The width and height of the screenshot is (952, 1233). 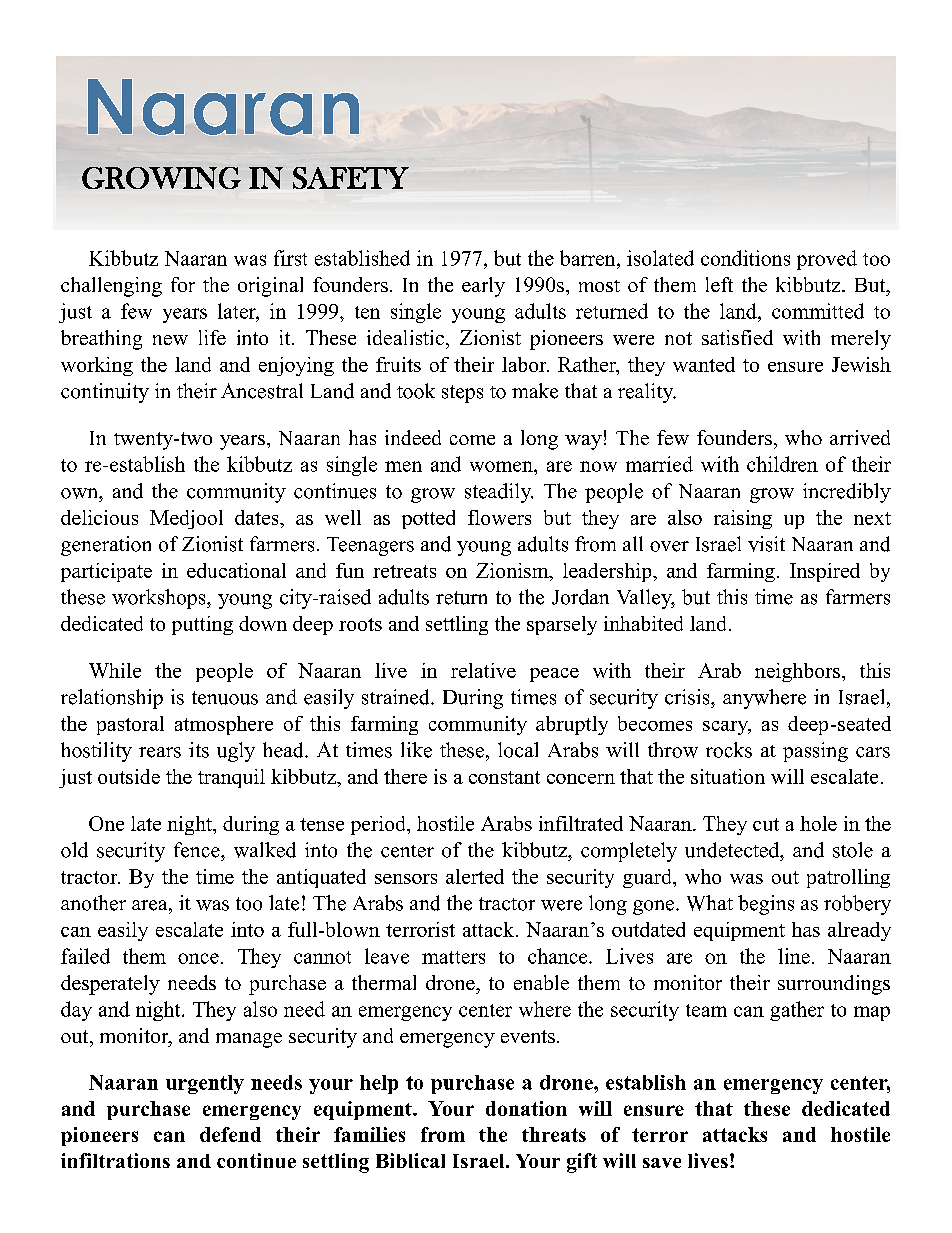 I want to click on neighbors, so click(x=797, y=672).
